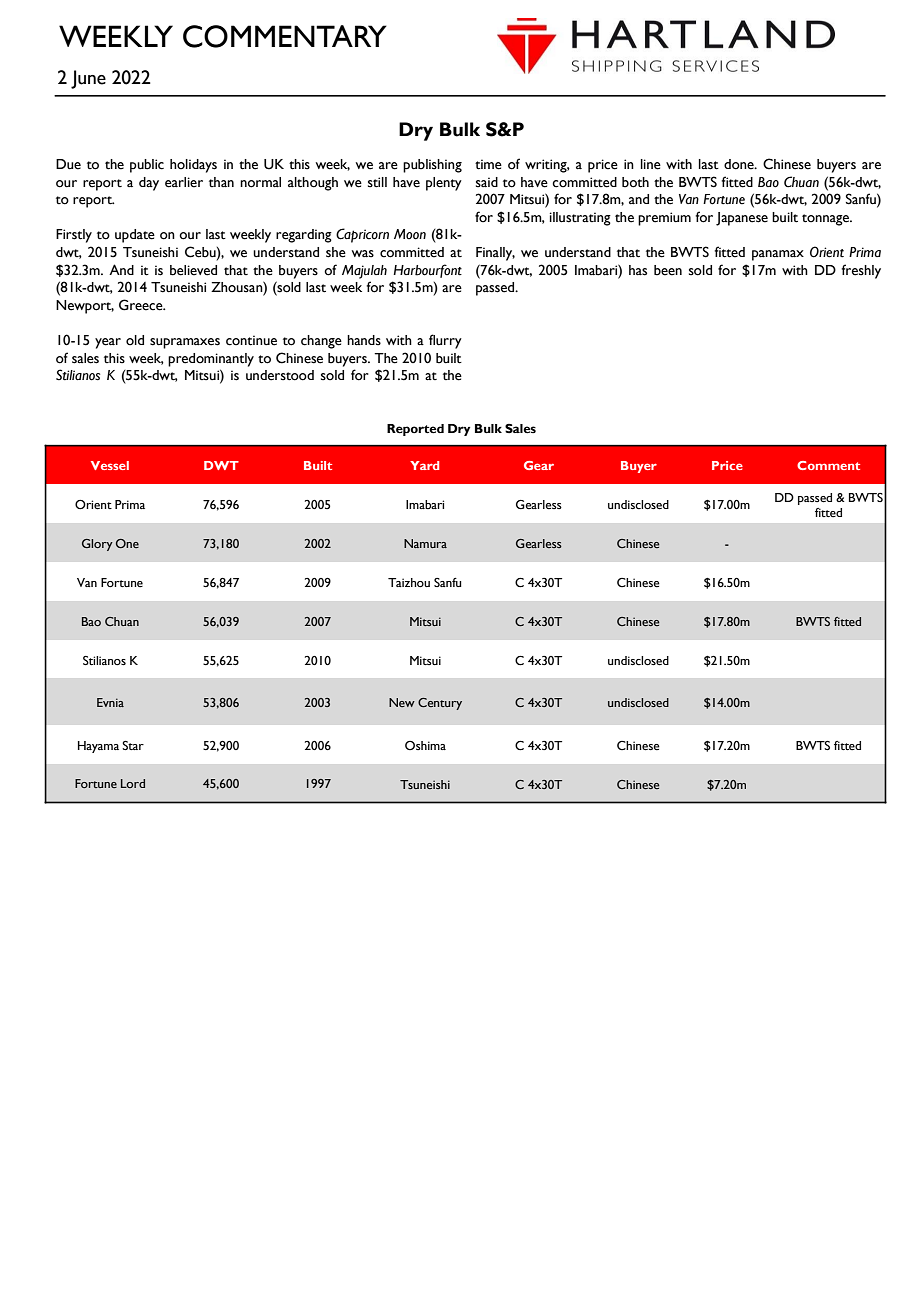 The height and width of the screenshot is (1316, 923). I want to click on Yard, so click(424, 465).
